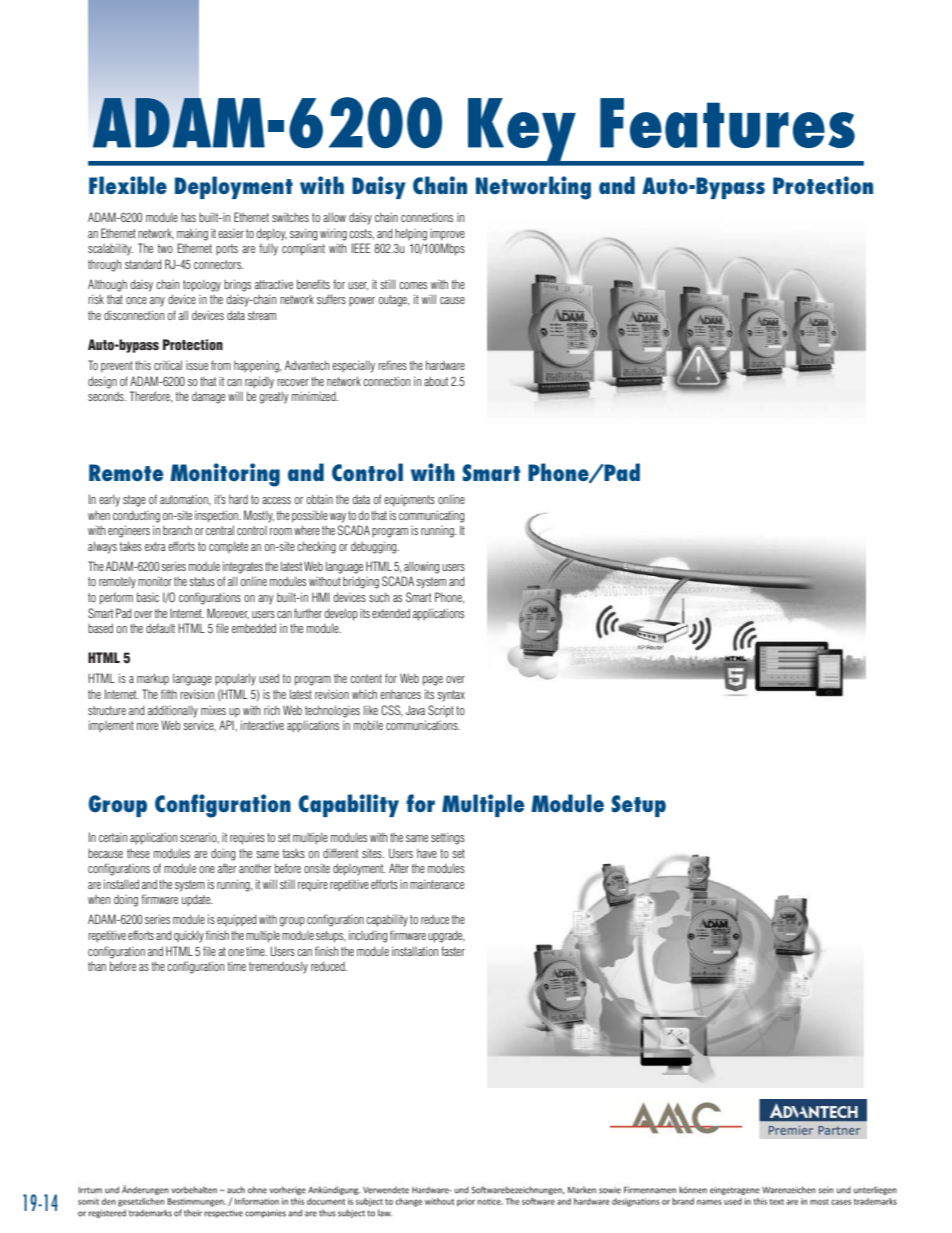  What do you see at coordinates (375, 547) in the page?
I see `debugging` at bounding box center [375, 547].
